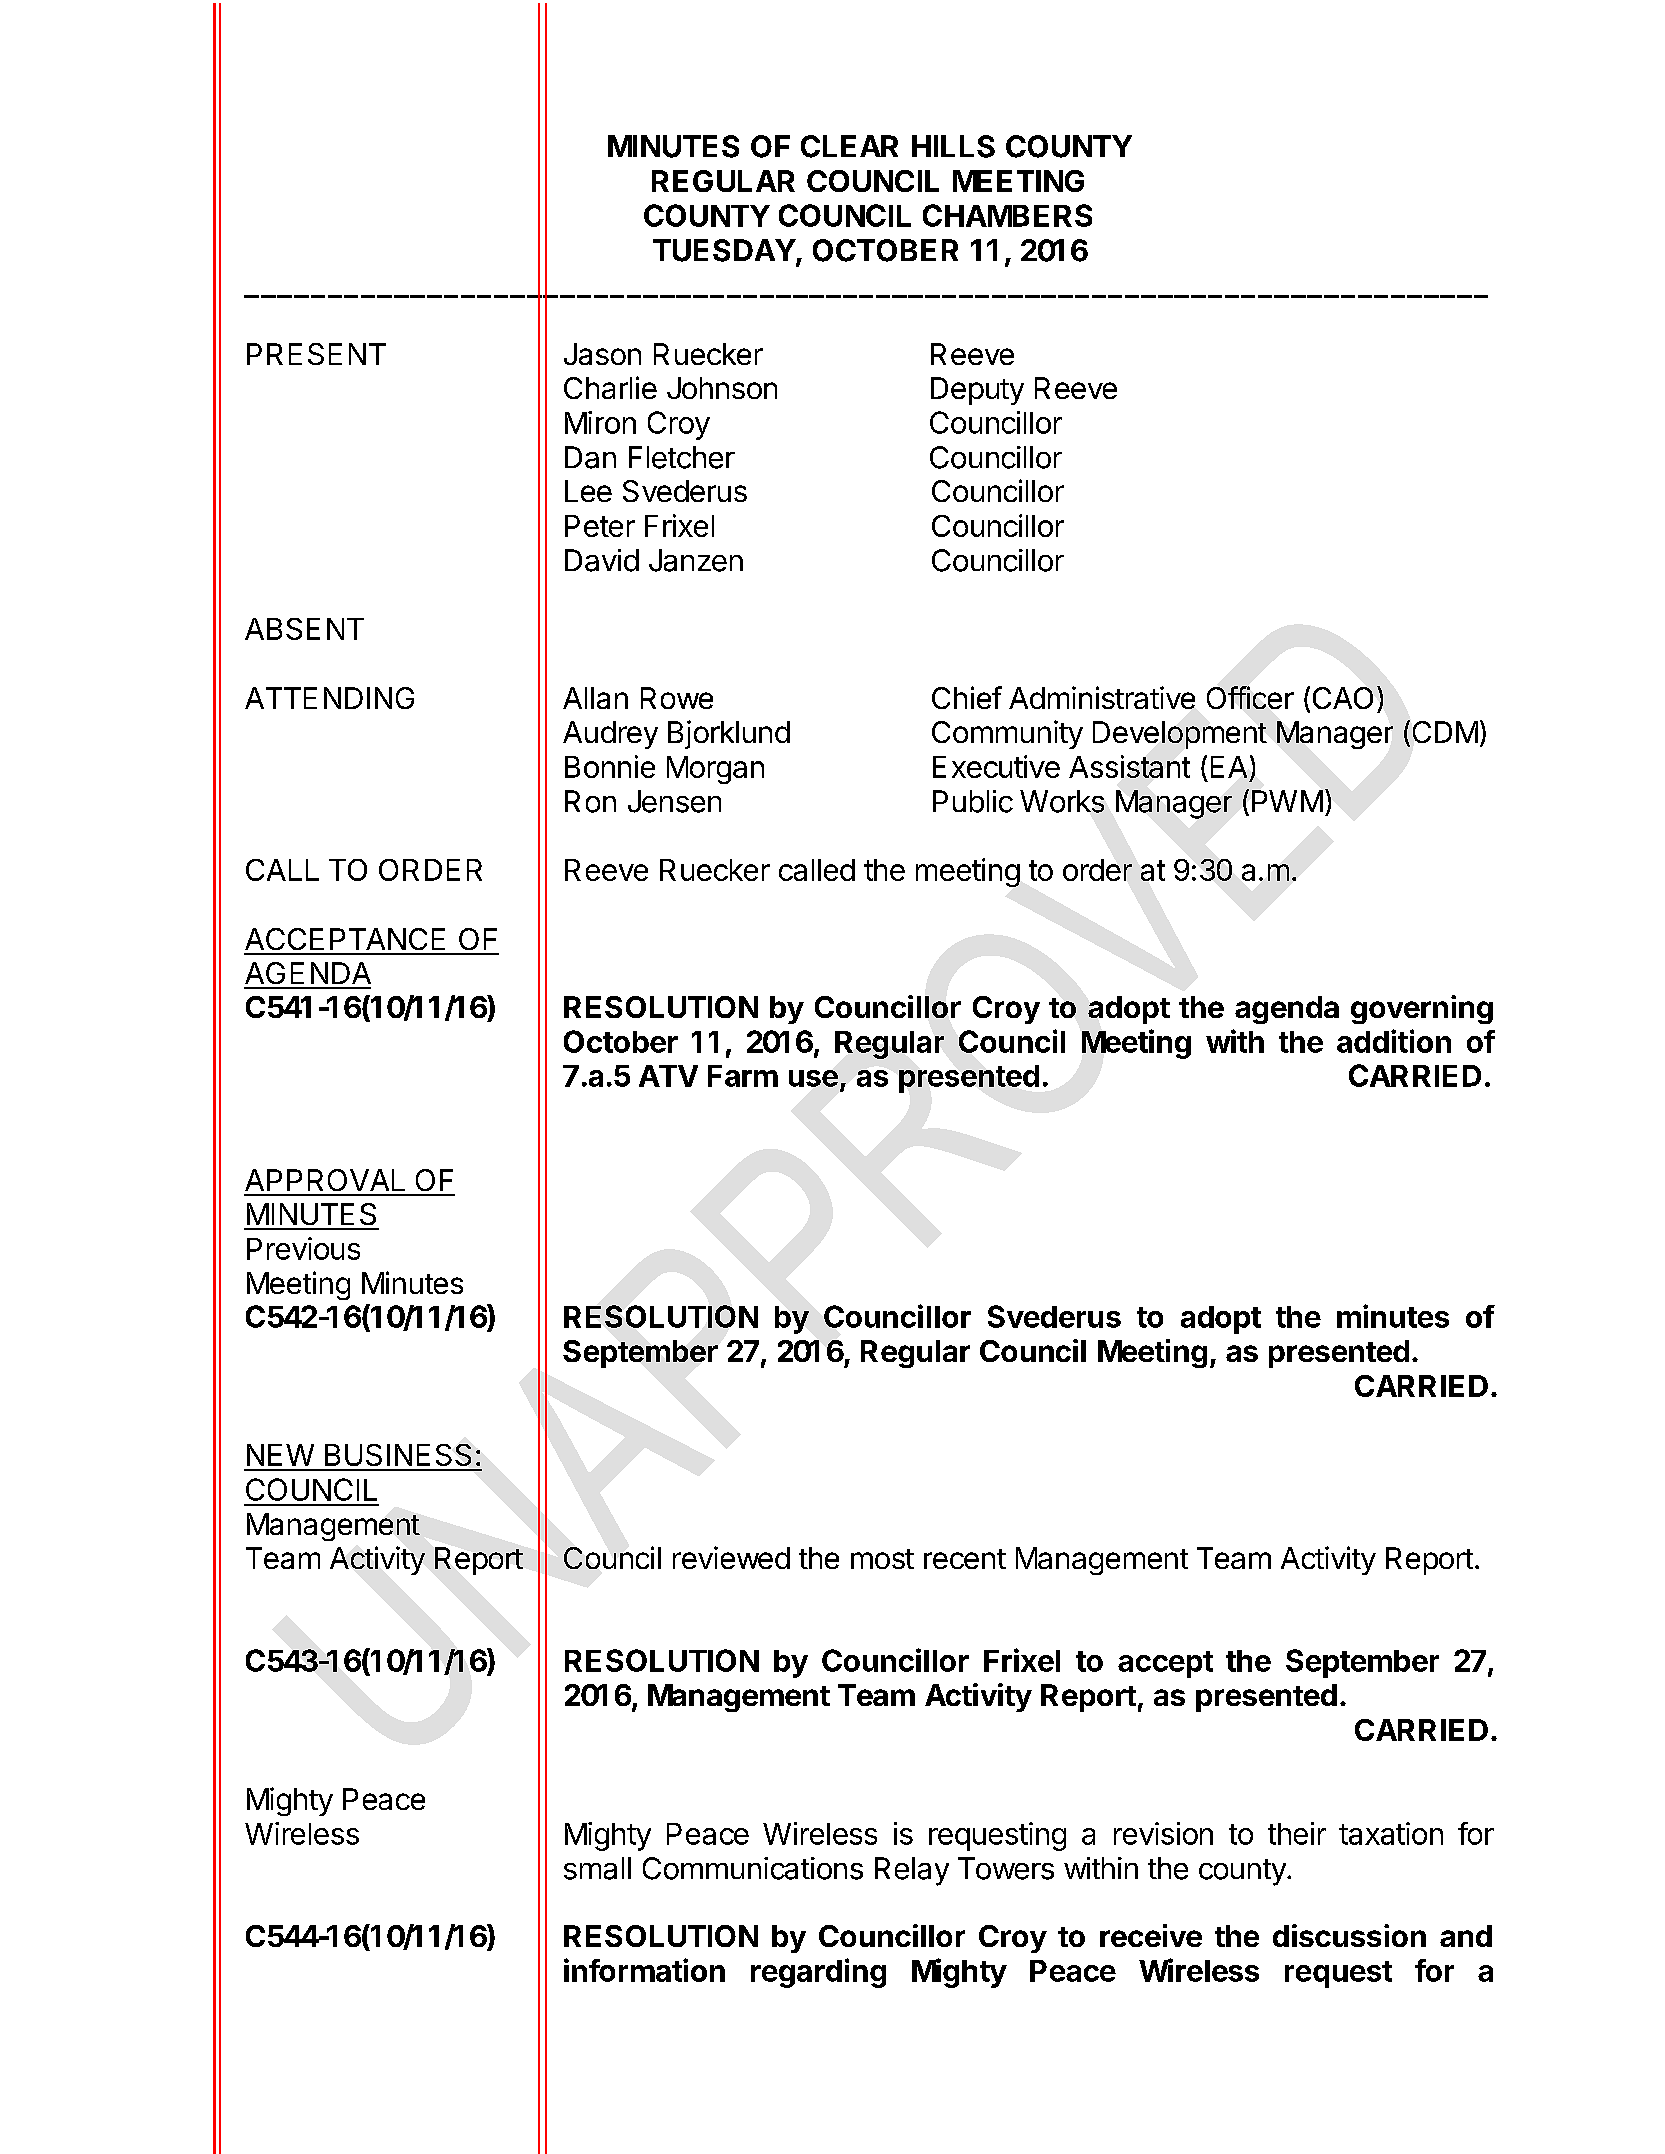  I want to click on Jason, so click(602, 354).
